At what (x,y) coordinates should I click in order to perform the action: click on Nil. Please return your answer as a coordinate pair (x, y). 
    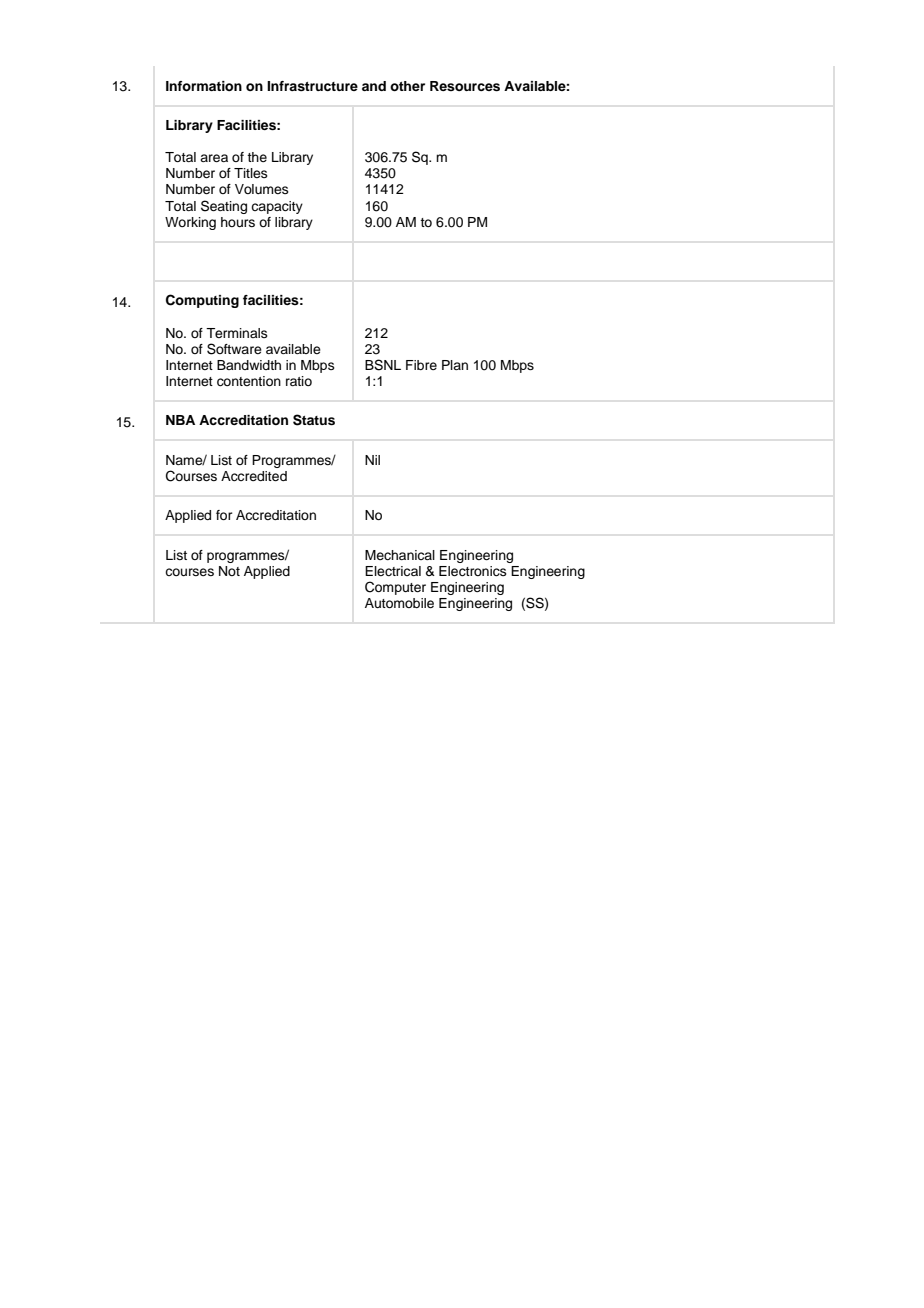
    Looking at the image, I should click on (372, 460).
